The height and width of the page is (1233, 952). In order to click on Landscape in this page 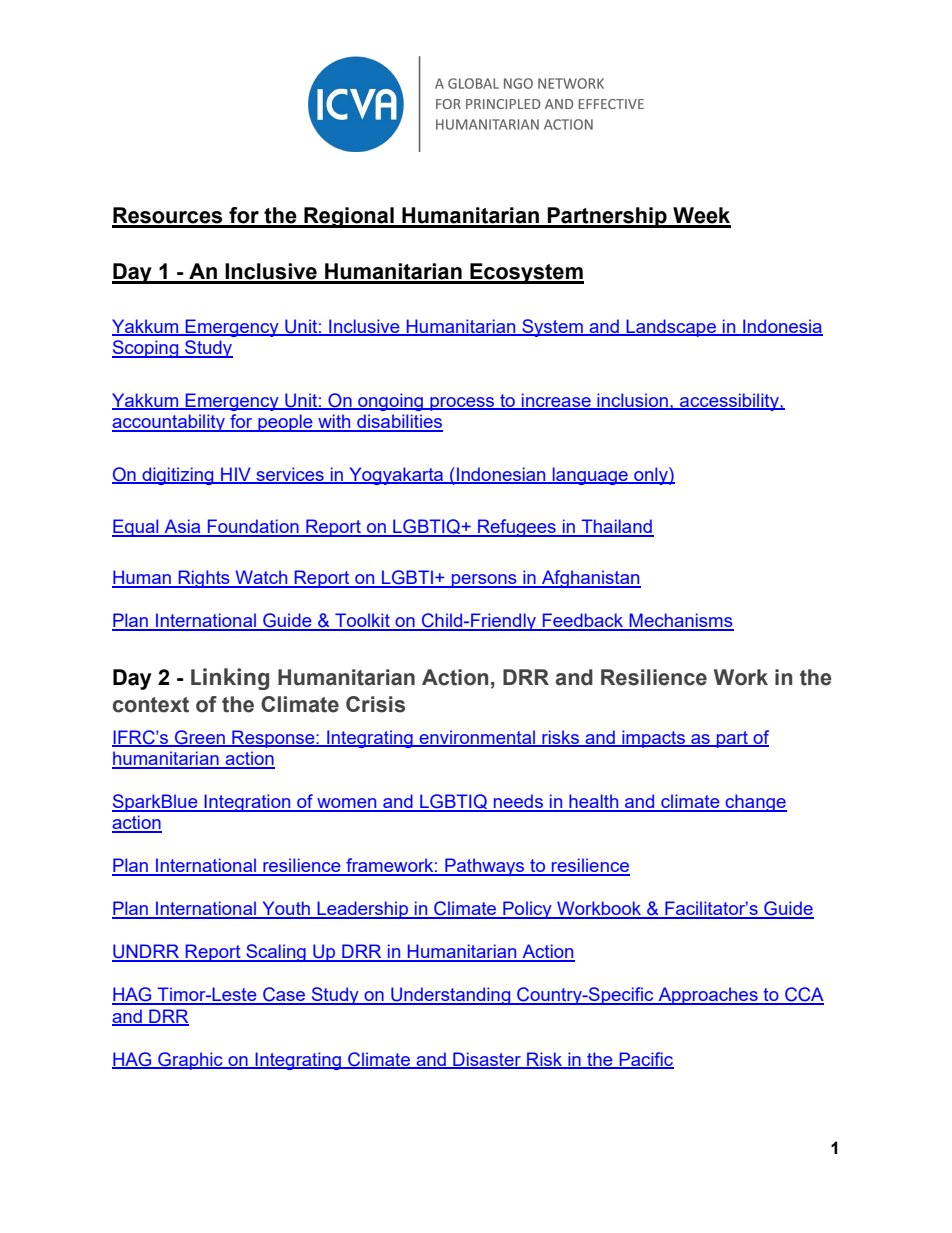, I will do `click(671, 328)`.
